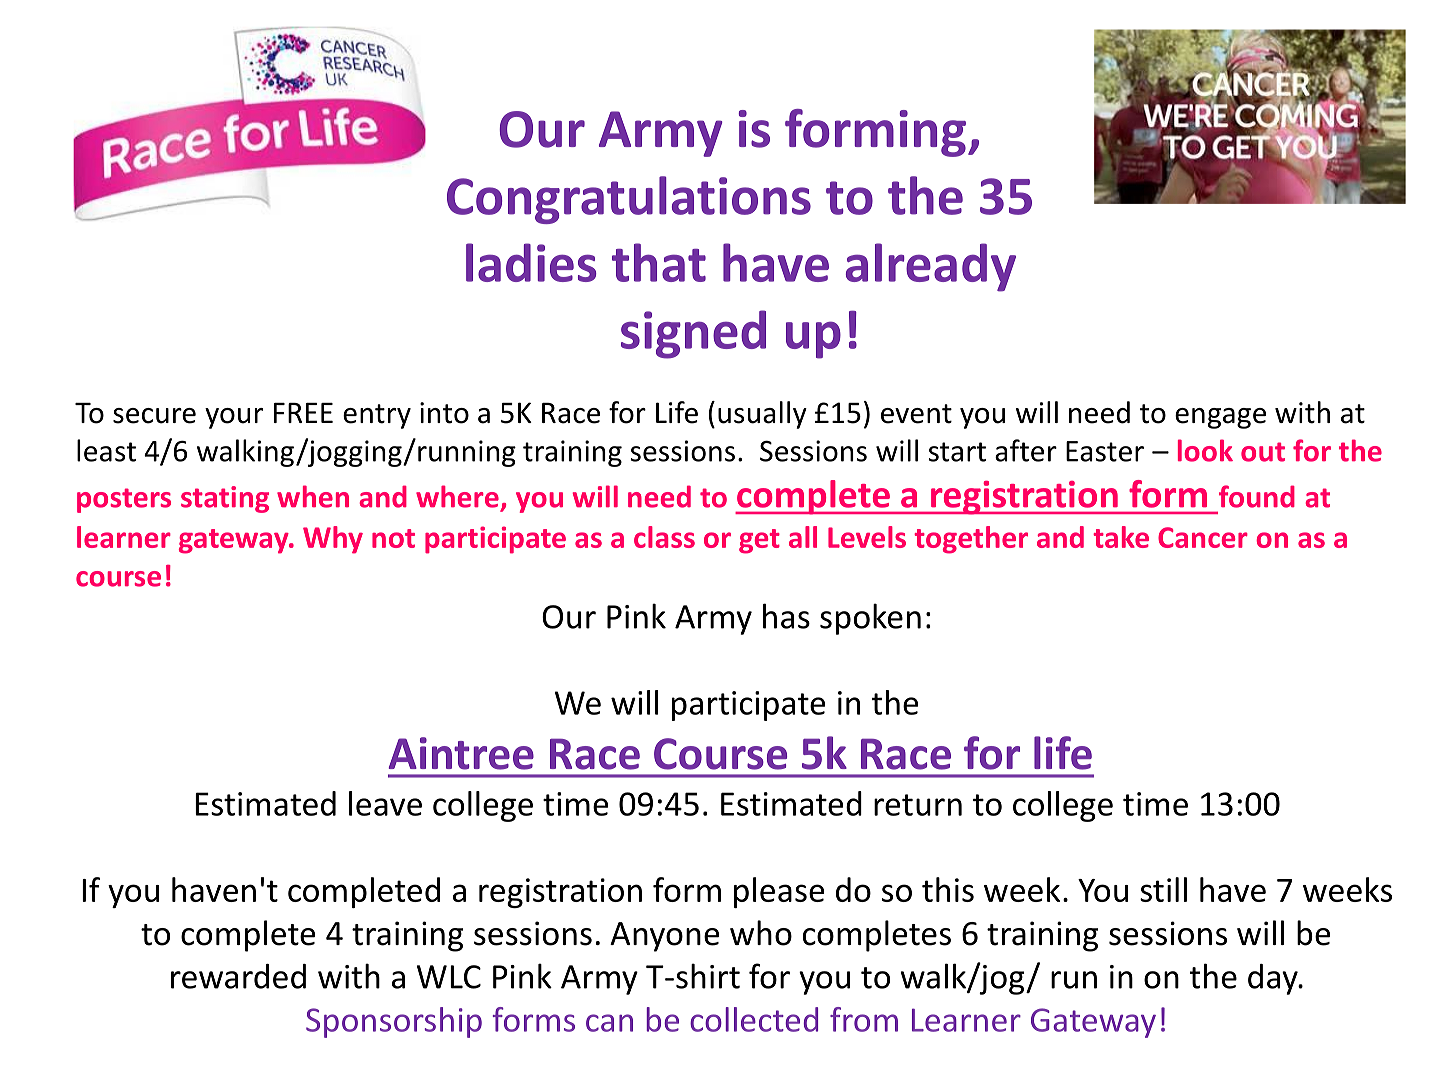  What do you see at coordinates (531, 262) in the screenshot?
I see `ladies` at bounding box center [531, 262].
